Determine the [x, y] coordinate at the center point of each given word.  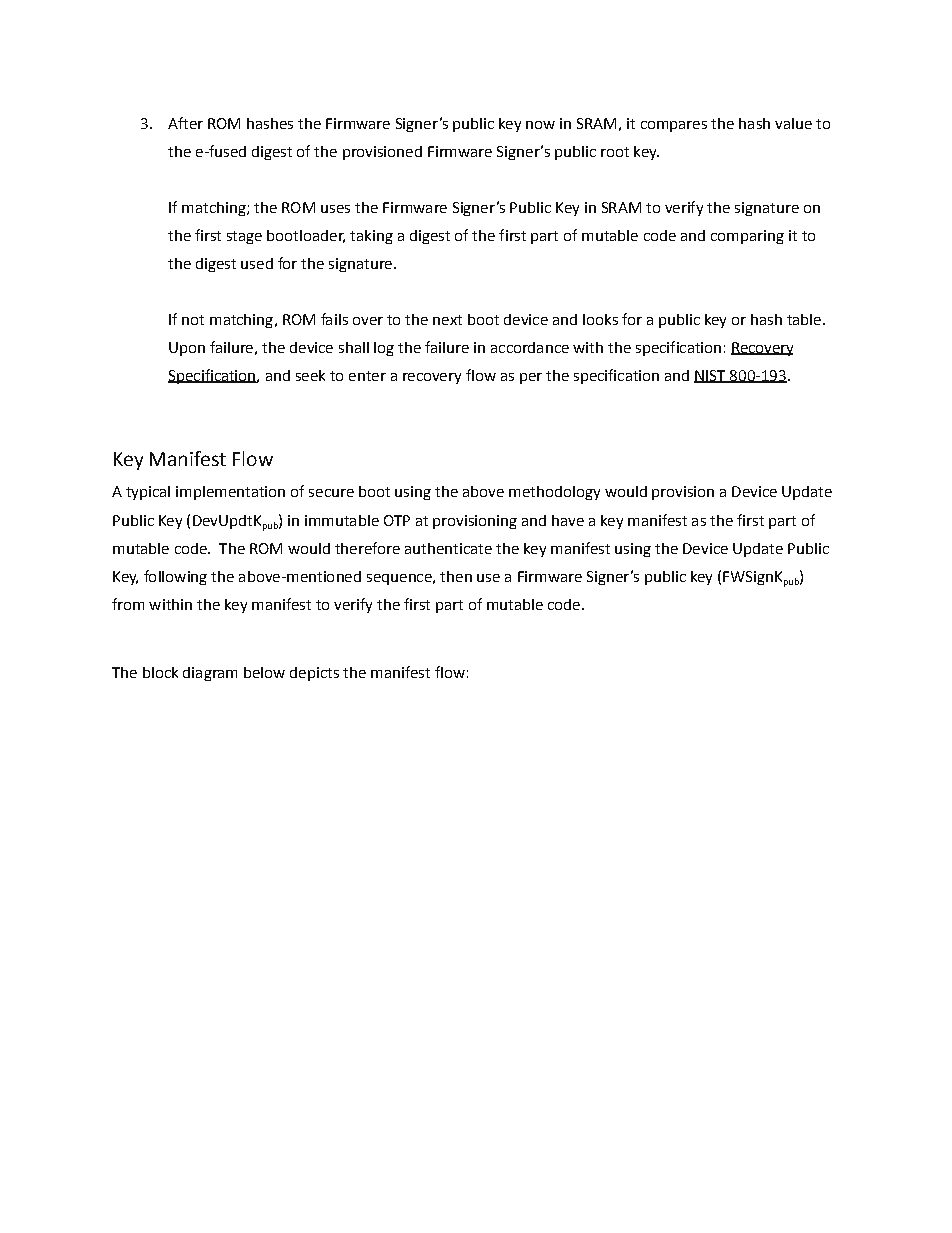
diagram [210, 674]
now [540, 125]
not [193, 320]
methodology [554, 493]
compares [674, 126]
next [447, 320]
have [568, 520]
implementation [230, 493]
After [185, 123]
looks [600, 319]
